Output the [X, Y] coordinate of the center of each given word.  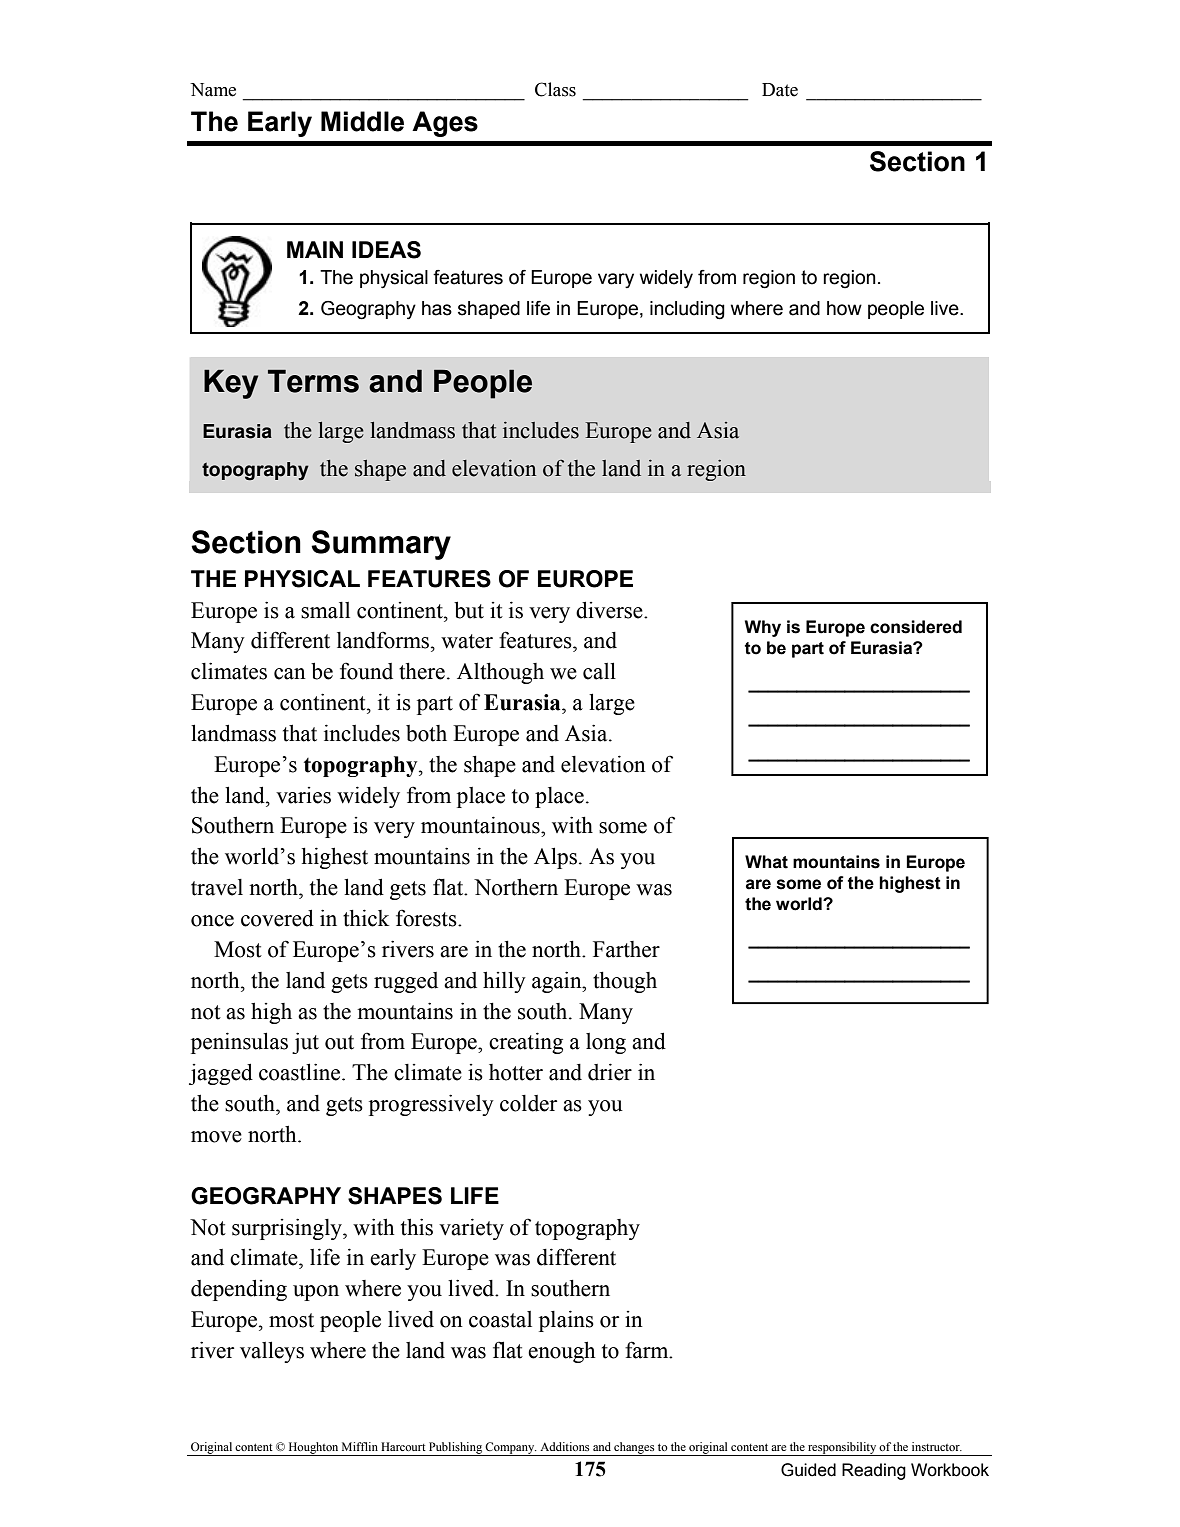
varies [303, 795]
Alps [555, 858]
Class [555, 89]
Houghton [313, 1449]
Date [780, 90]
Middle [362, 121]
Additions [564, 1446]
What [766, 862]
